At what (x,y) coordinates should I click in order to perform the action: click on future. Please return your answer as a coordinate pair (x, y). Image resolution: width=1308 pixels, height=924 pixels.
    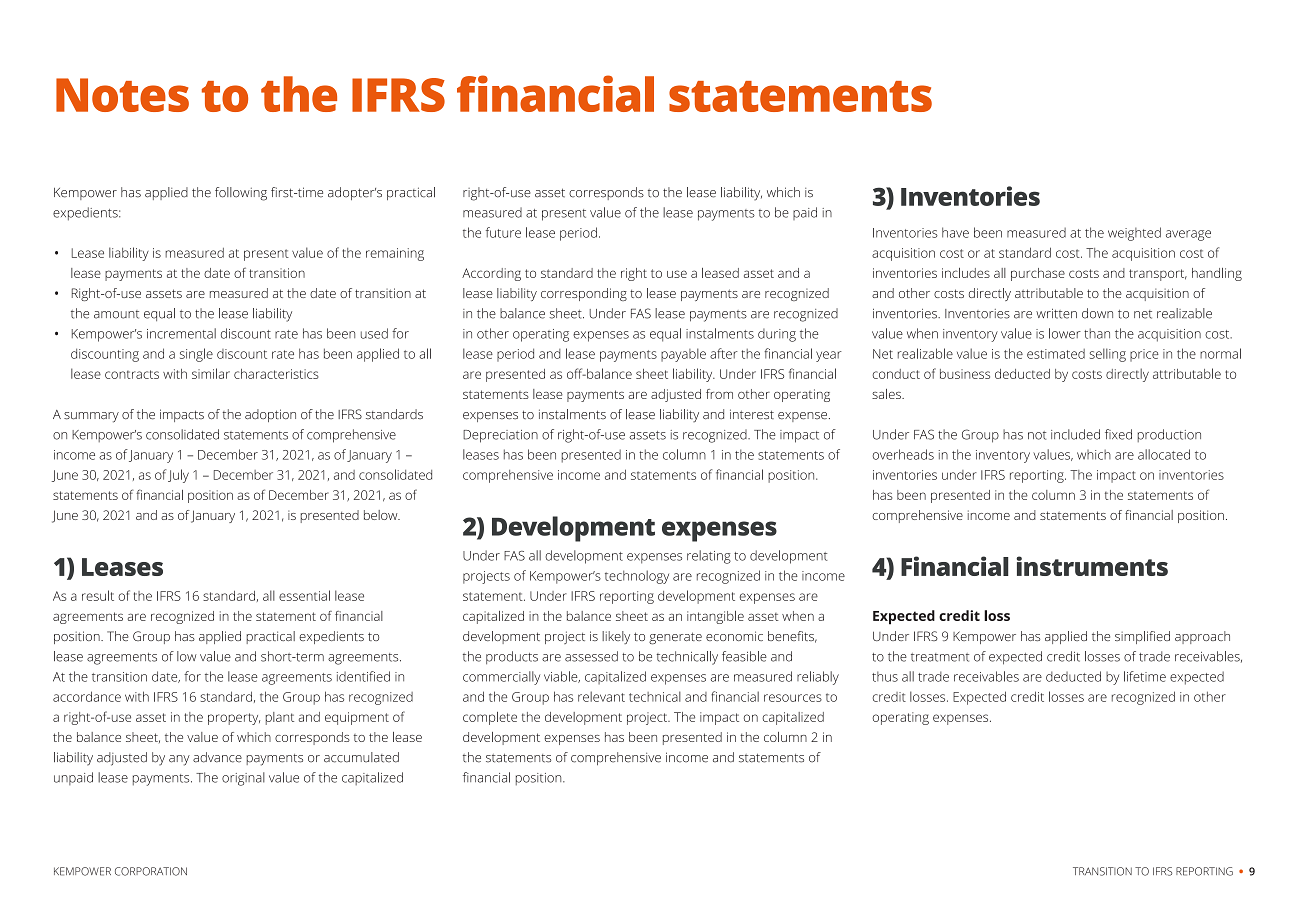
    Looking at the image, I should click on (503, 232).
